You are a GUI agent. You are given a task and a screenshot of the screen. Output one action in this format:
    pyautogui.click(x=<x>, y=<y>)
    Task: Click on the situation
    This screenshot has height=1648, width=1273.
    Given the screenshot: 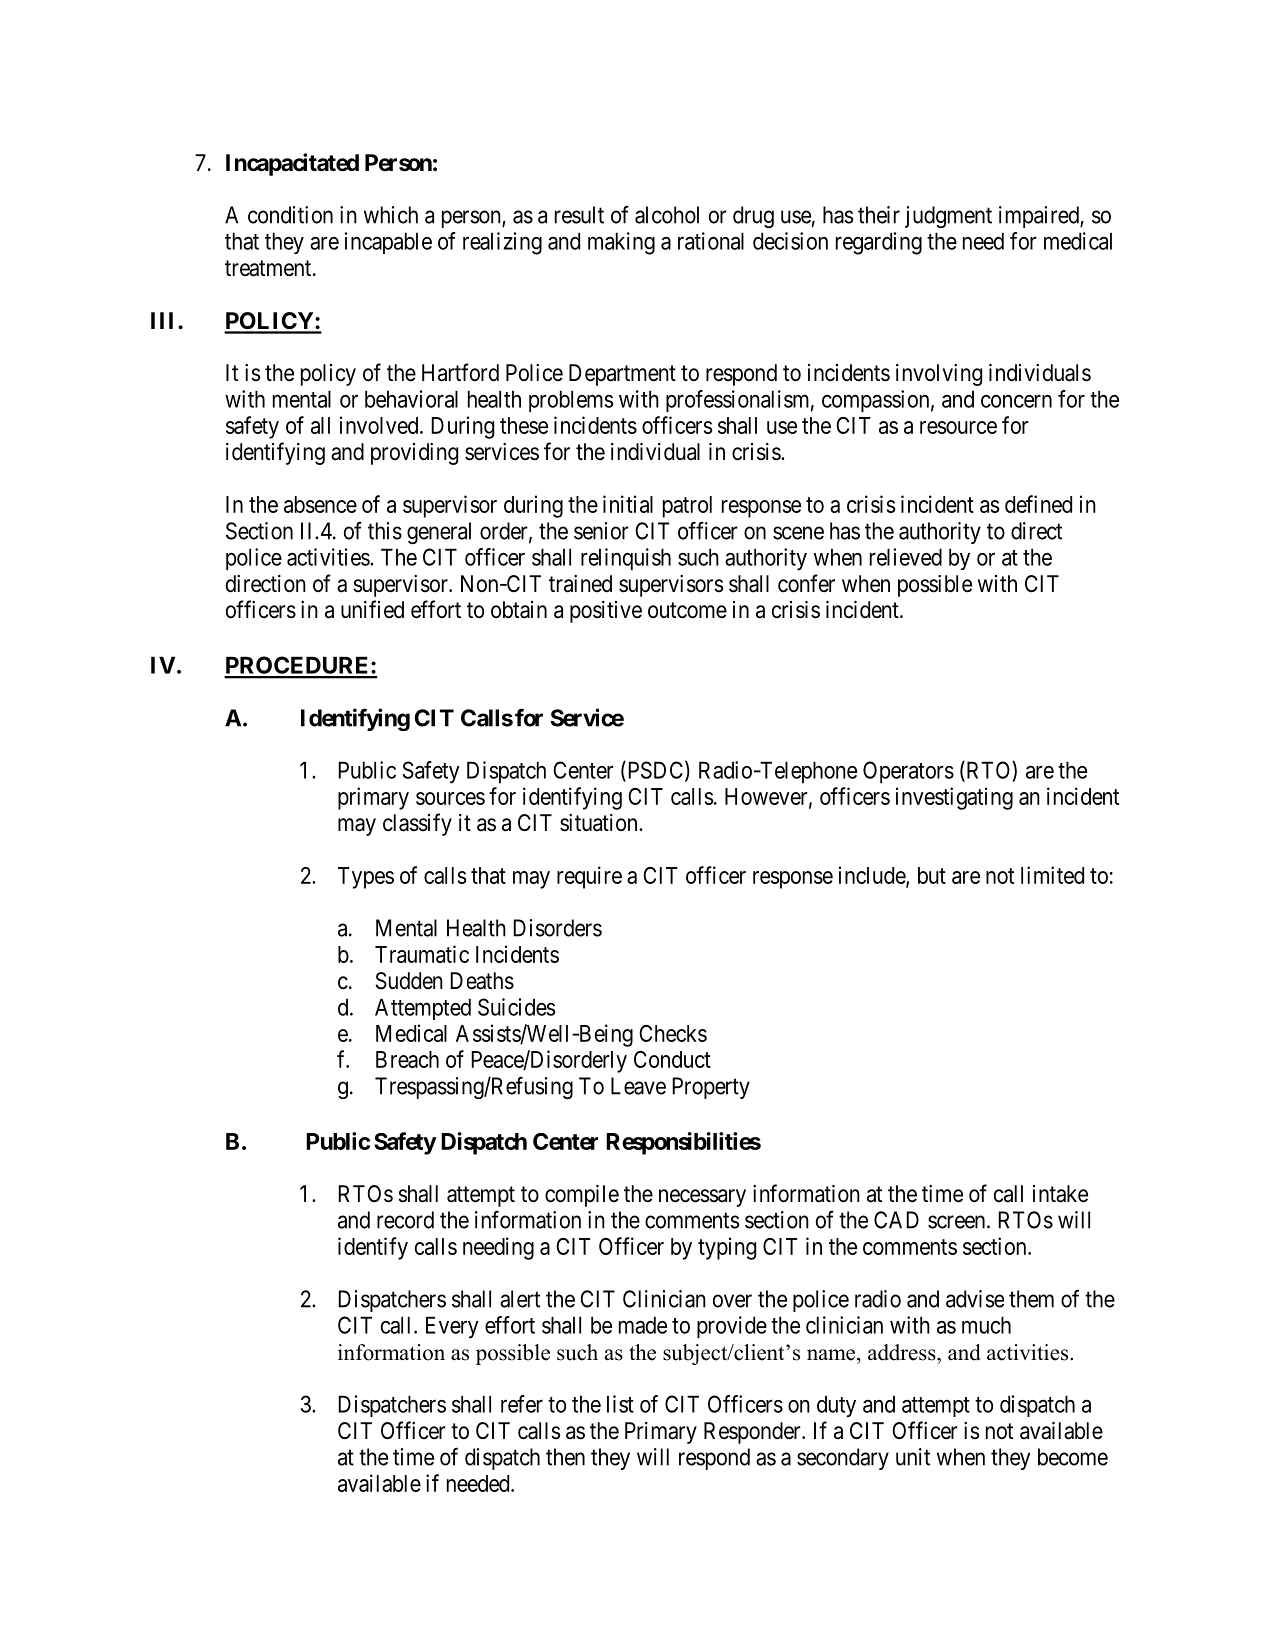 What is the action you would take?
    pyautogui.click(x=600, y=823)
